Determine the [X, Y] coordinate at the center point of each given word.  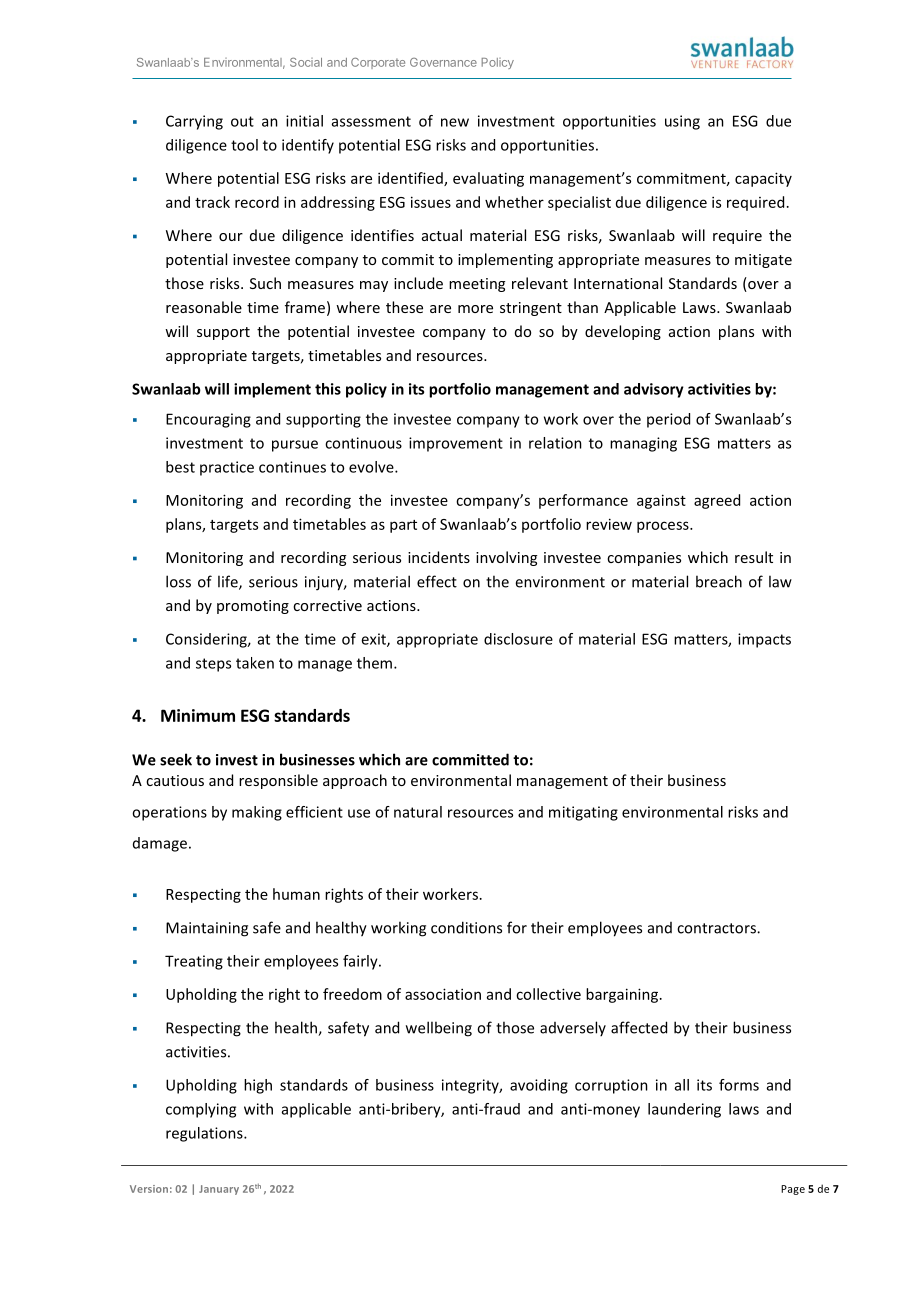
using [682, 122]
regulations [205, 1134]
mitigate [763, 261]
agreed [717, 501]
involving [506, 558]
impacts [764, 640]
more [475, 309]
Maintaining [207, 929]
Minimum [198, 715]
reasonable [204, 307]
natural [418, 812]
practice [227, 468]
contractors [717, 928]
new [455, 122]
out [242, 121]
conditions [466, 927]
